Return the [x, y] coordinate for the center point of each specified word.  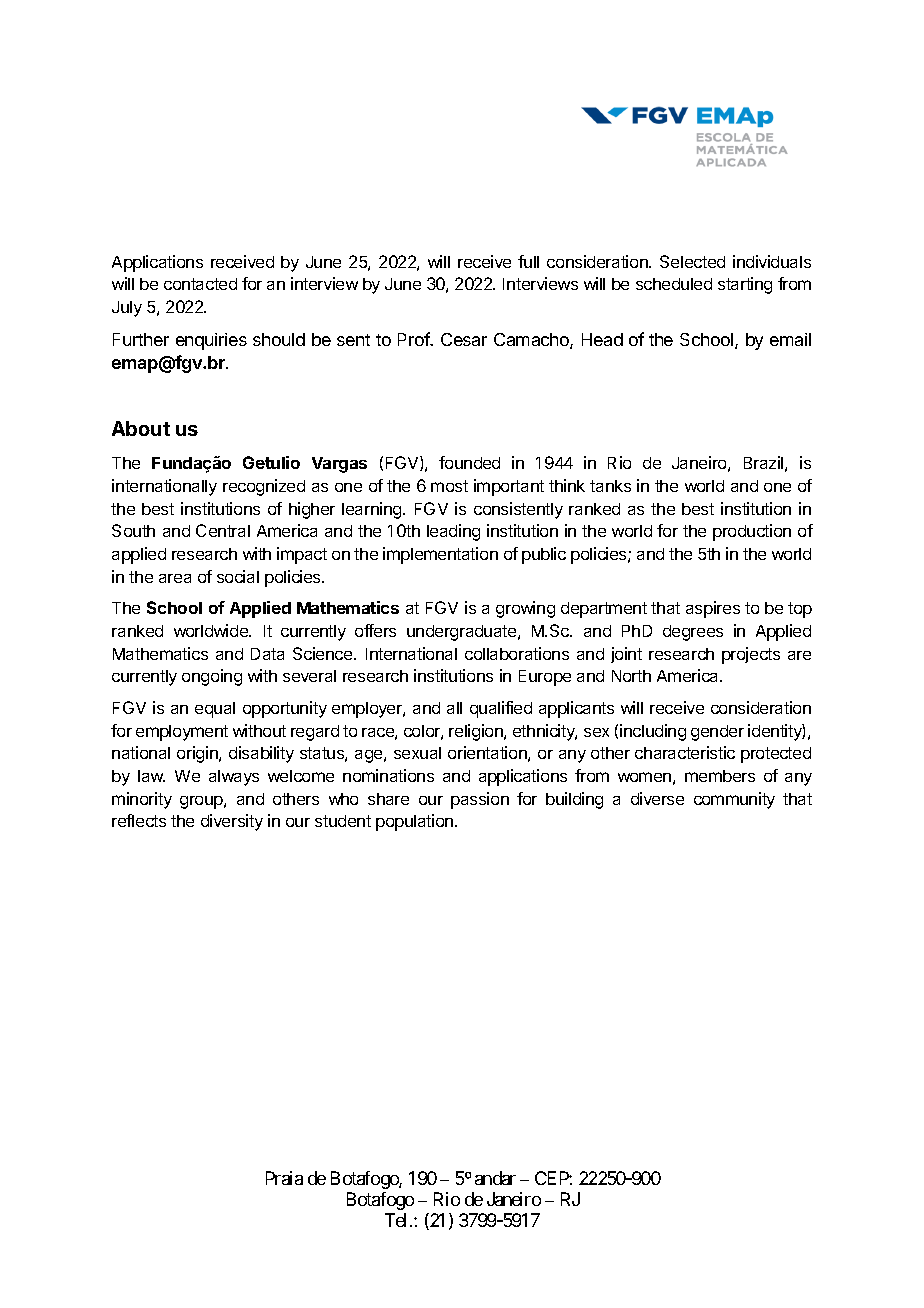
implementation [440, 555]
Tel [398, 1220]
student [343, 821]
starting [745, 285]
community [734, 800]
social [238, 576]
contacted [200, 284]
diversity [232, 822]
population [416, 822]
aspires [713, 609]
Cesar [464, 339]
